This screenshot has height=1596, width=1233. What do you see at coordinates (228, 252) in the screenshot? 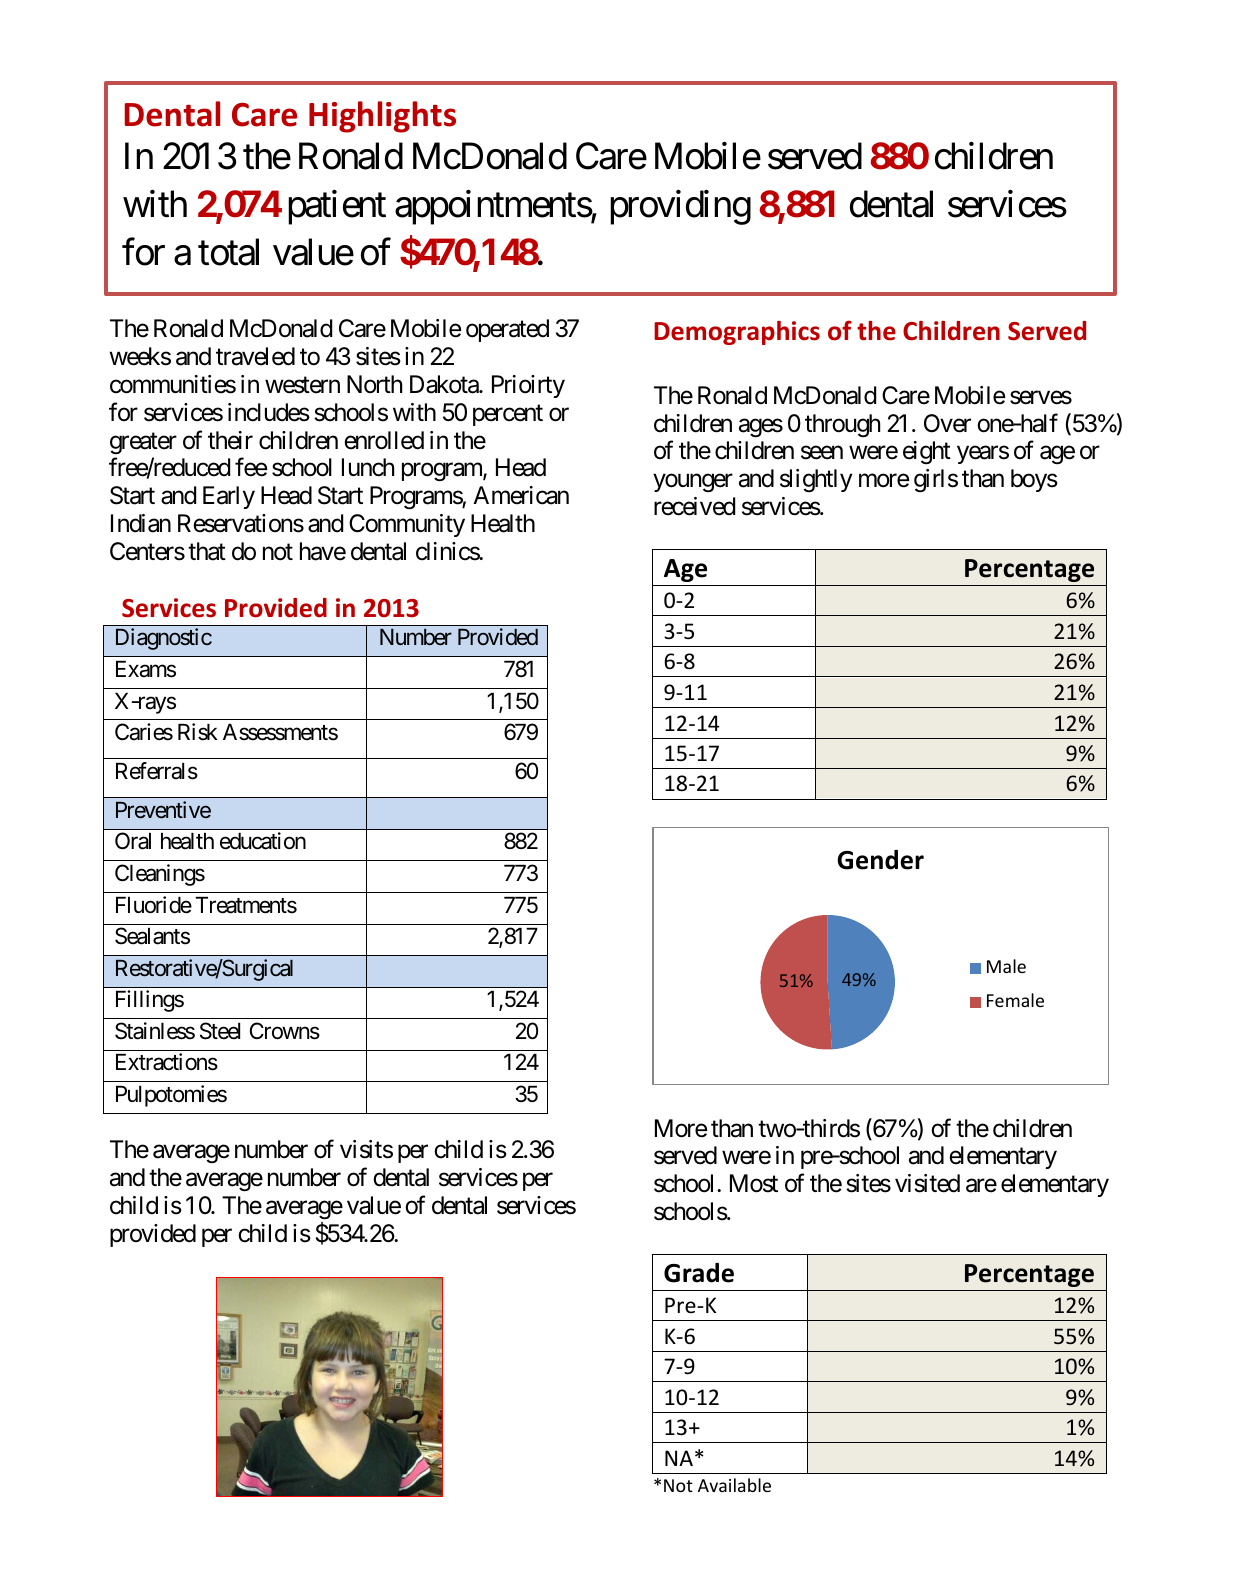
I see `total` at bounding box center [228, 252].
